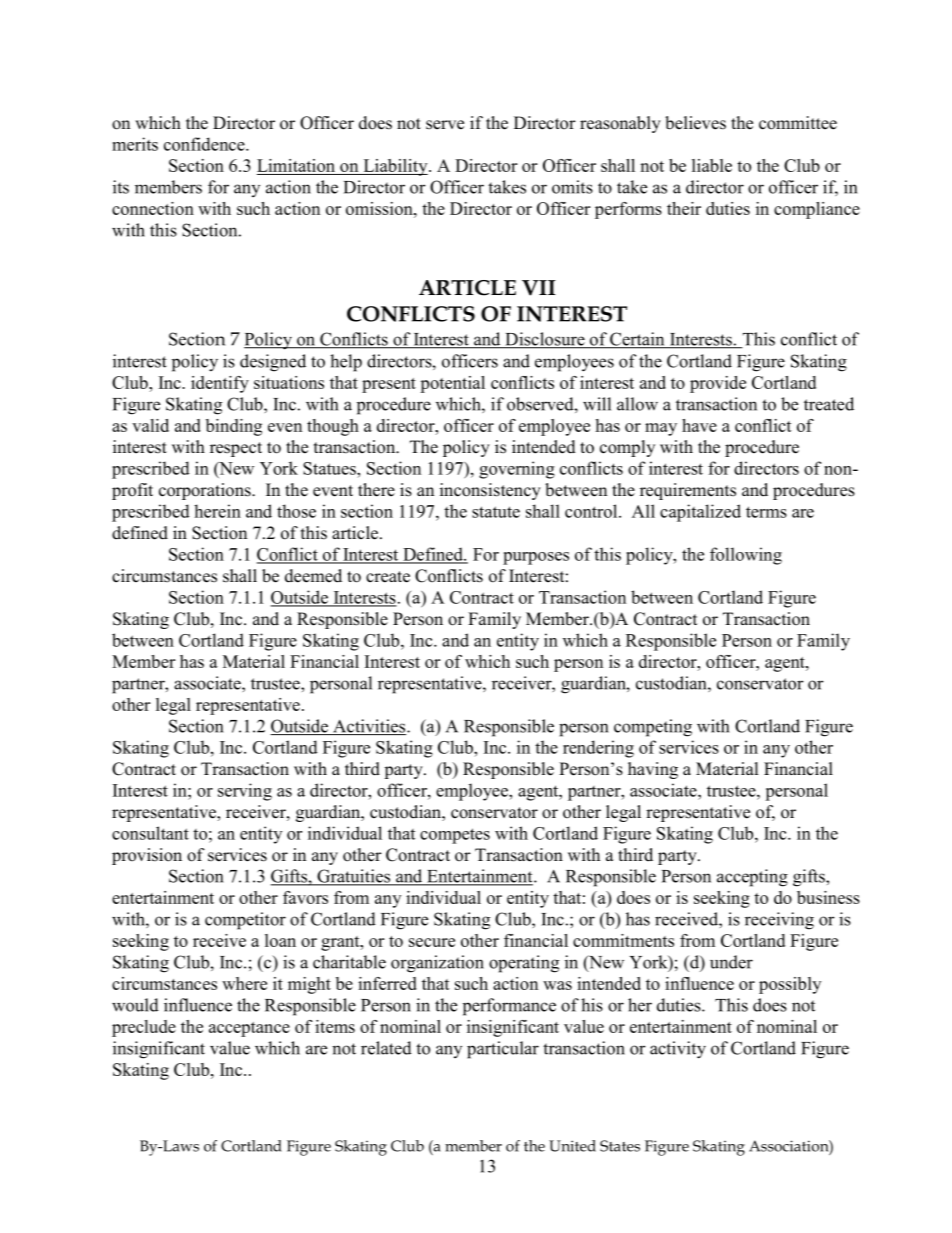  Describe the element at coordinates (490, 491) in the document. I see `inconsistency` at that location.
